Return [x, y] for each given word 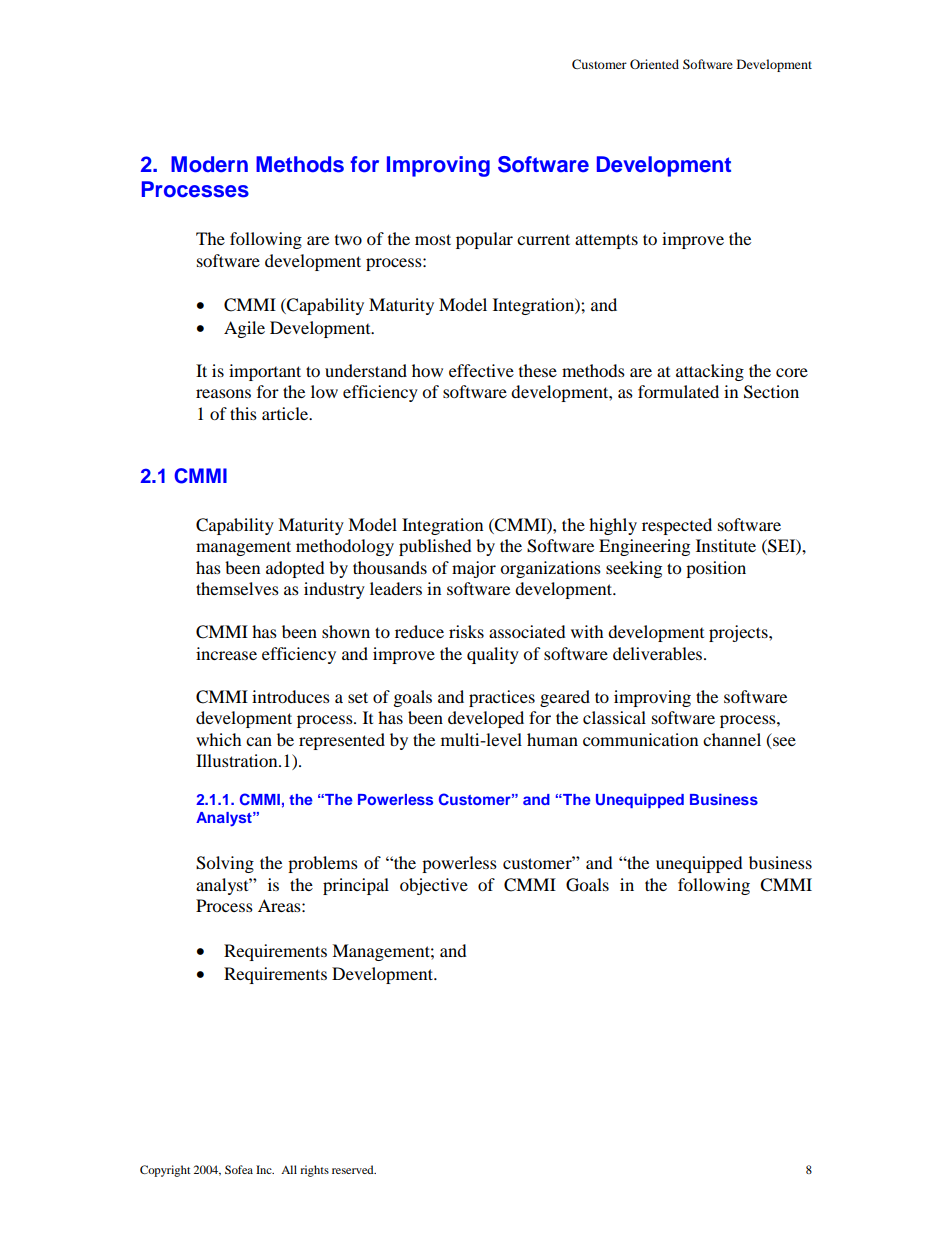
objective [434, 886]
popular [484, 240]
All [289, 1169]
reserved [354, 1169]
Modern [209, 164]
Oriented [654, 64]
